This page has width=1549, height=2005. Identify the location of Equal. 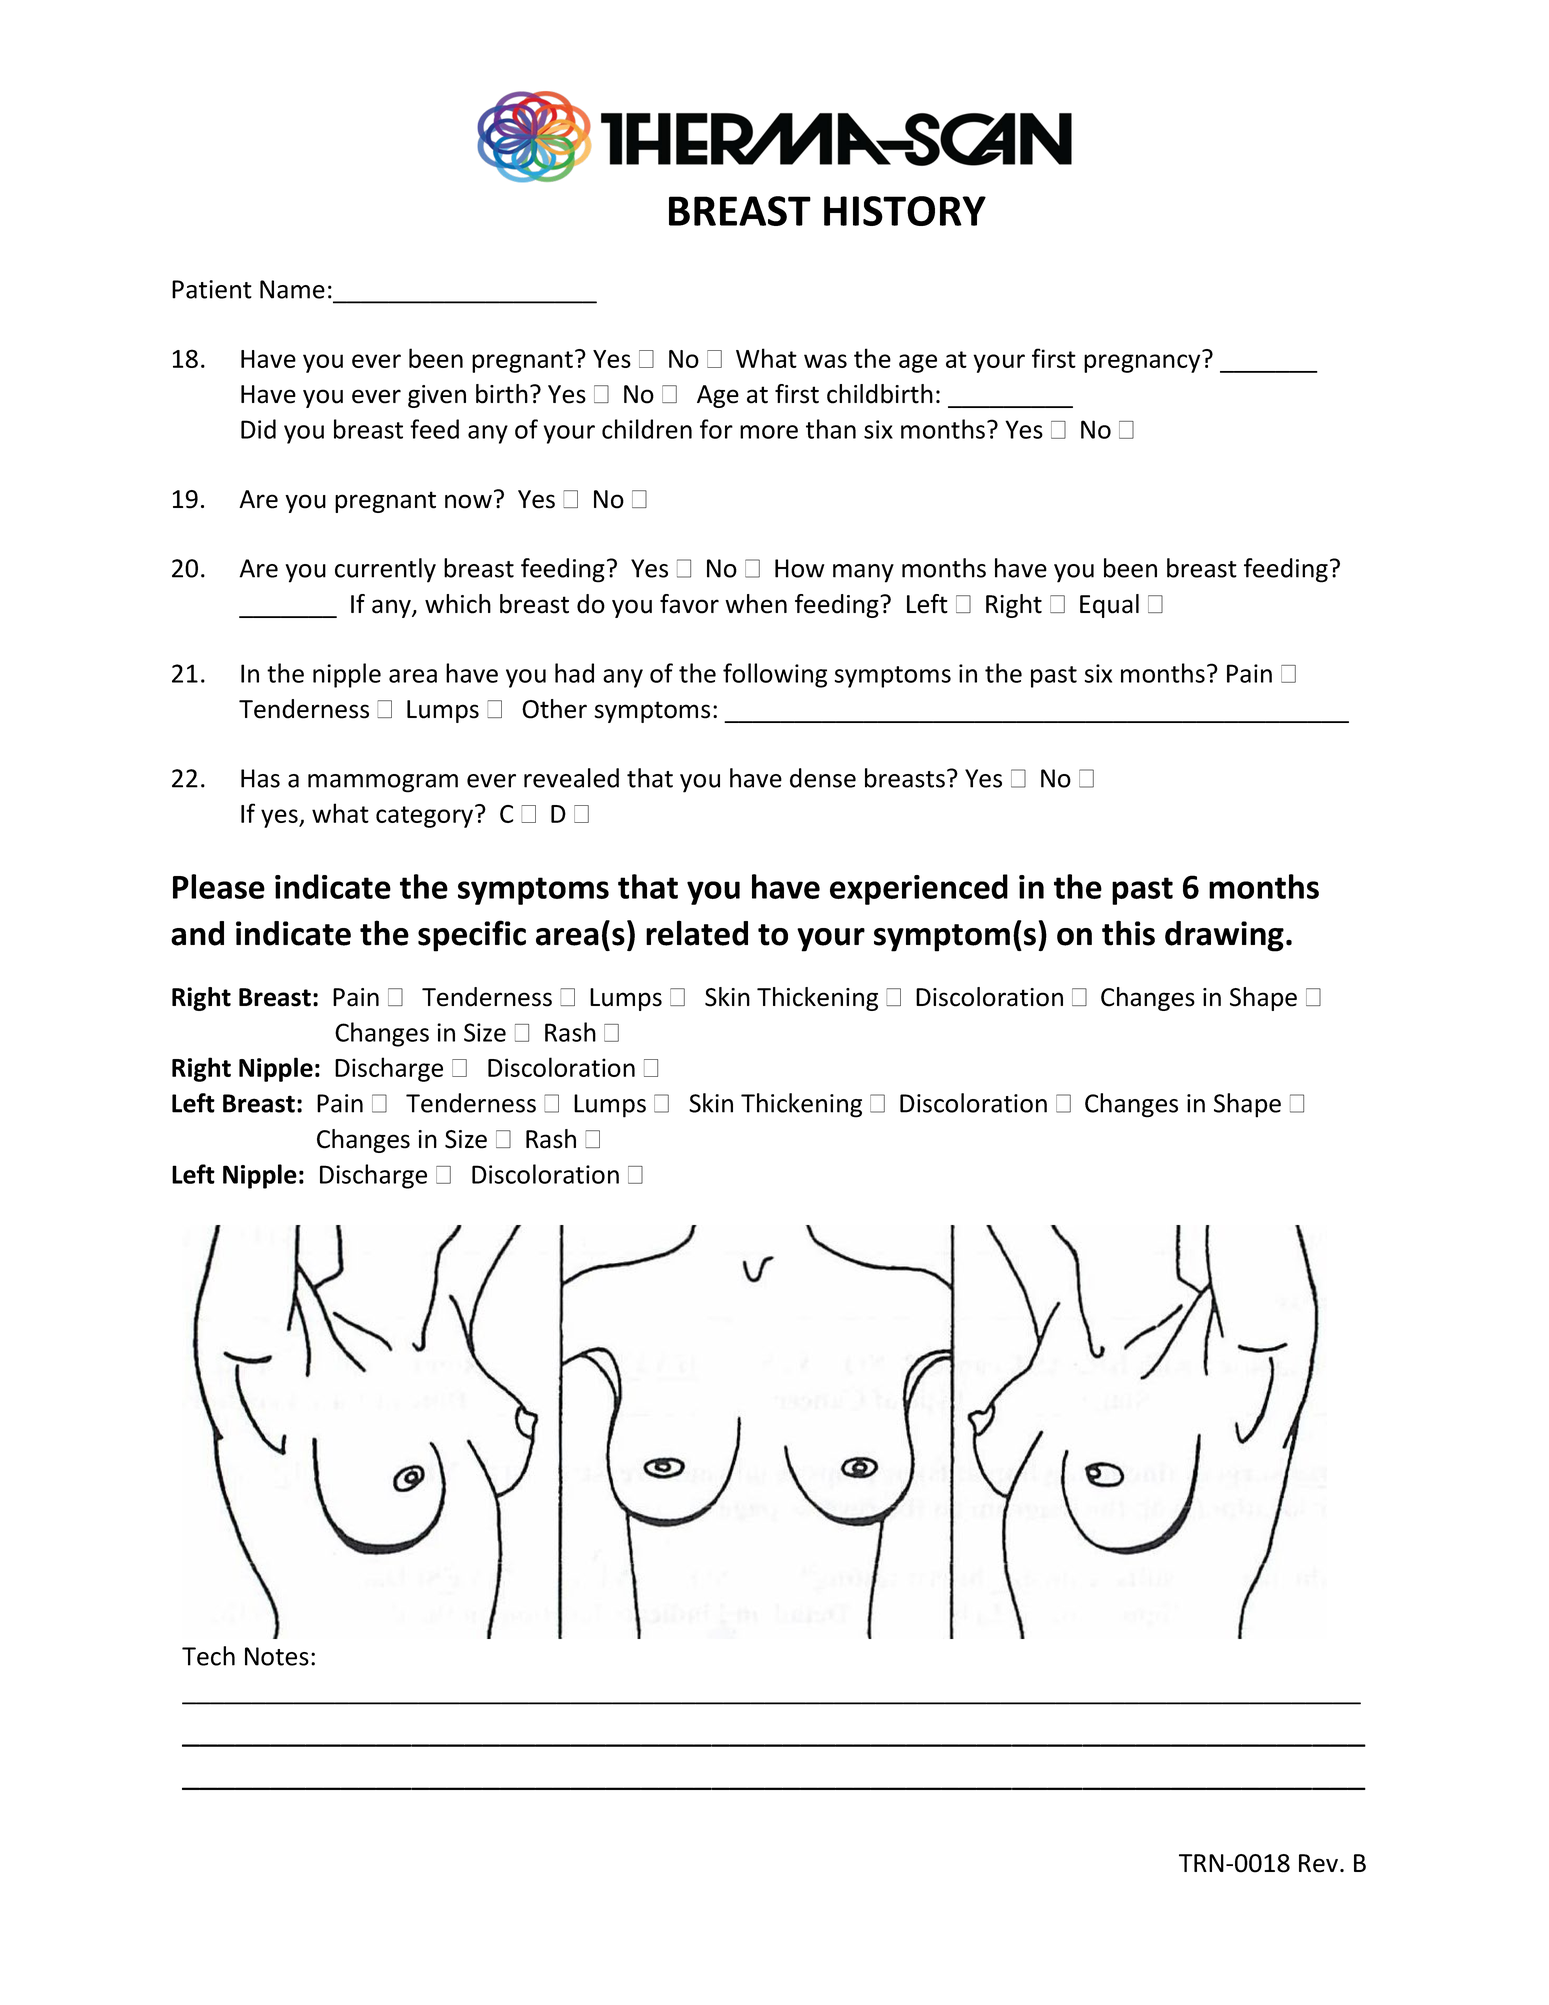
(1109, 606).
